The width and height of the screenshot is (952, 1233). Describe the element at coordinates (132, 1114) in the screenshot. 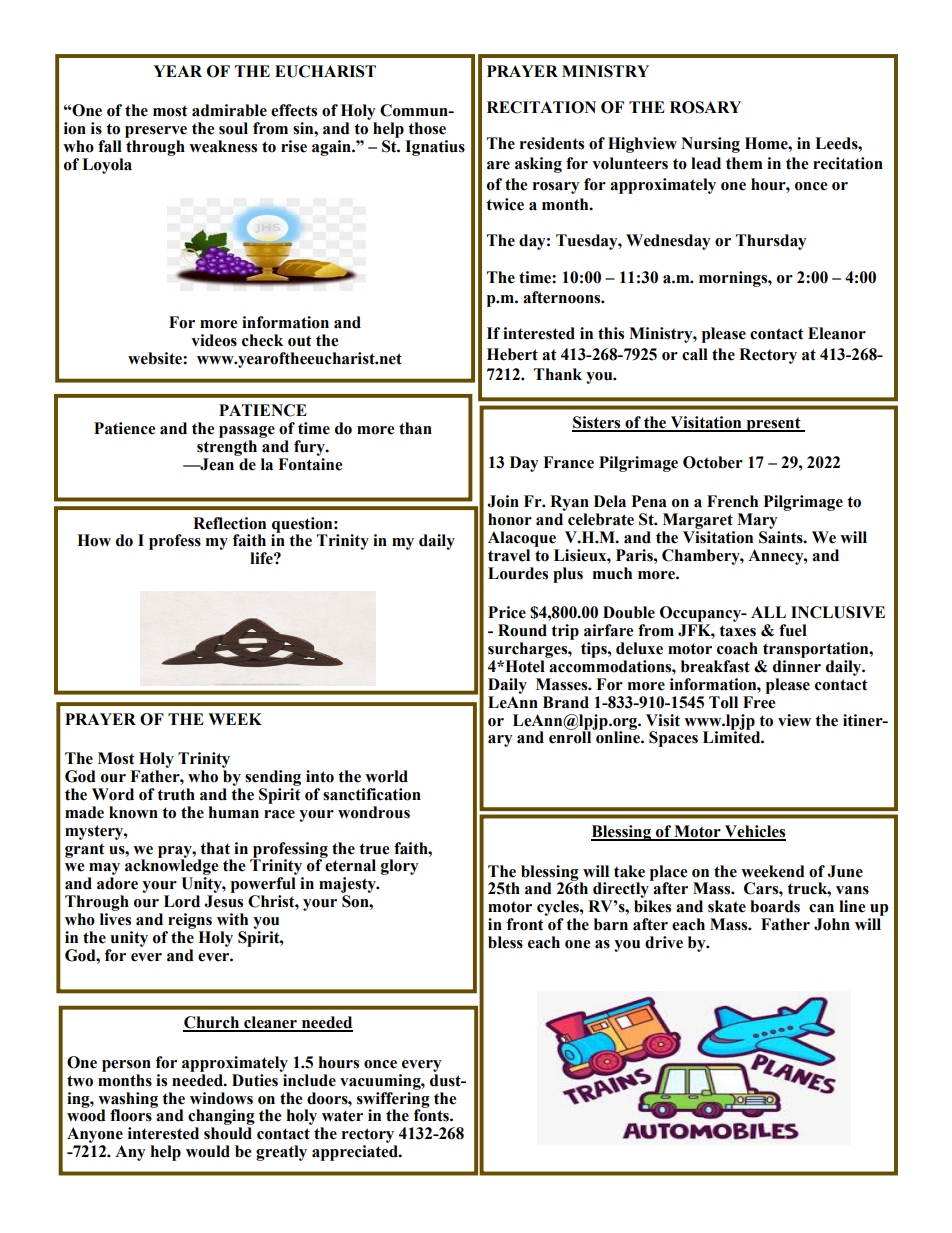

I see `floors` at that location.
